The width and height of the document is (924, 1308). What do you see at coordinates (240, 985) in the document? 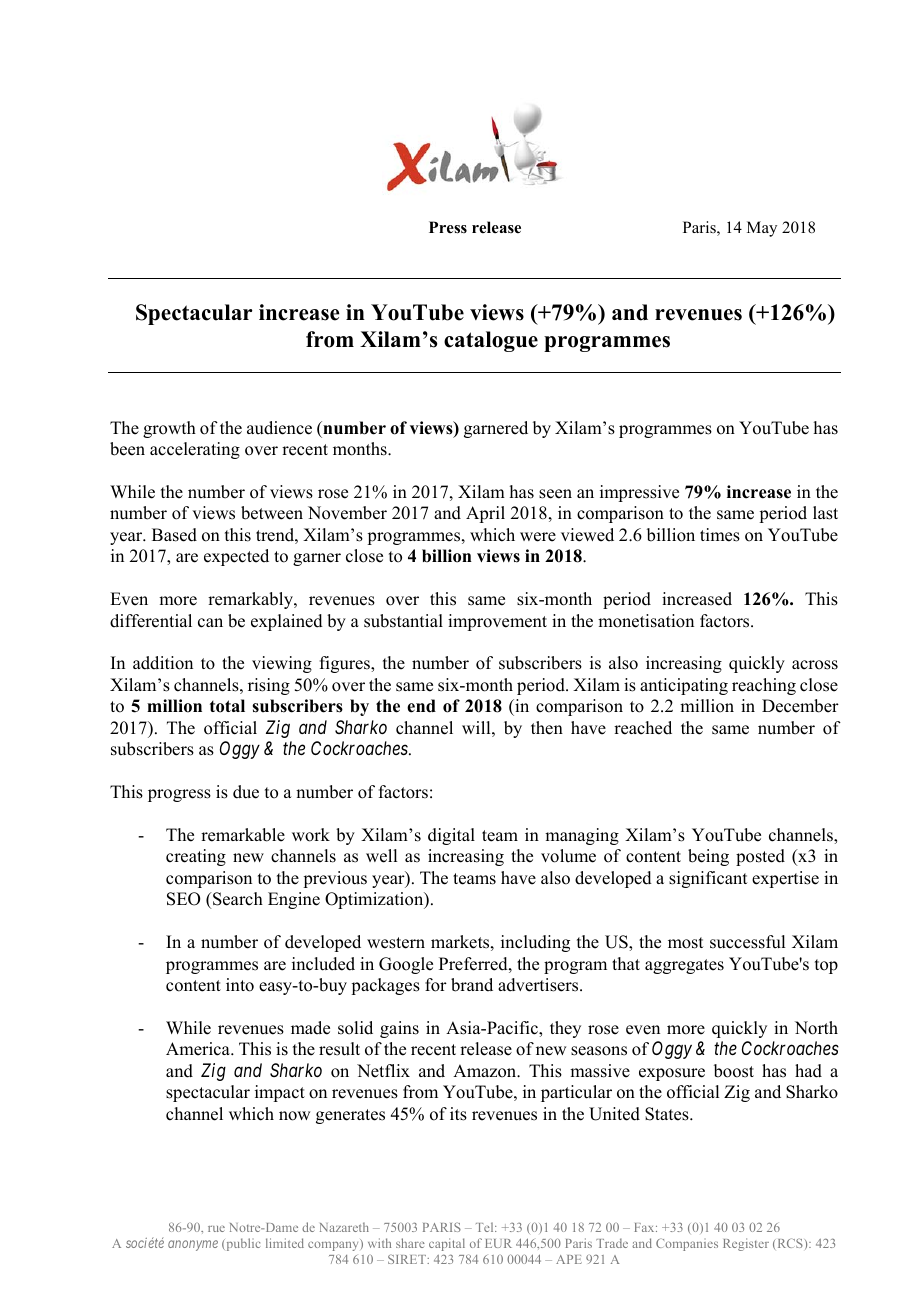
I see `into` at bounding box center [240, 985].
